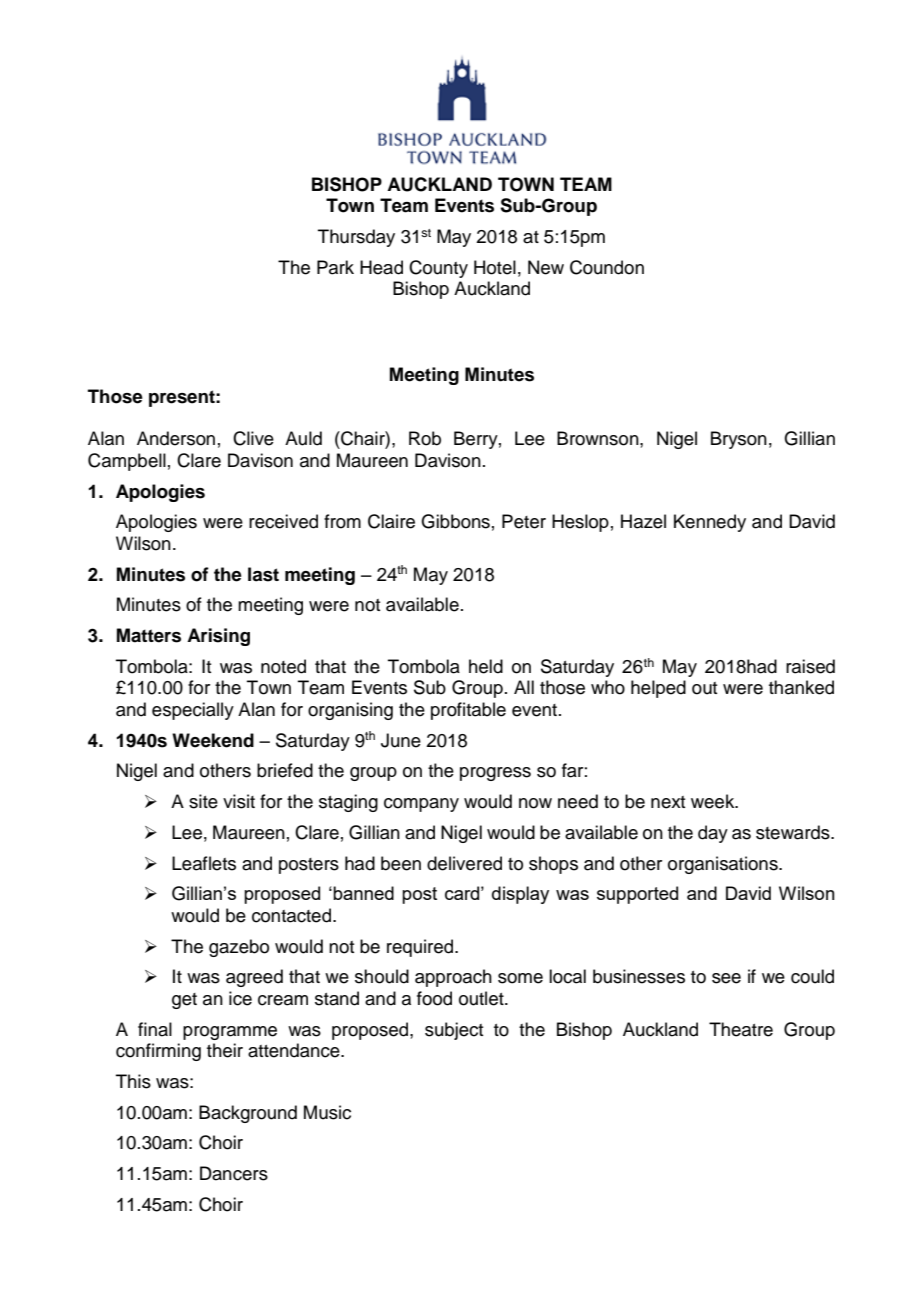 This page has width=924, height=1308. What do you see at coordinates (327, 1112) in the page?
I see `Music` at bounding box center [327, 1112].
